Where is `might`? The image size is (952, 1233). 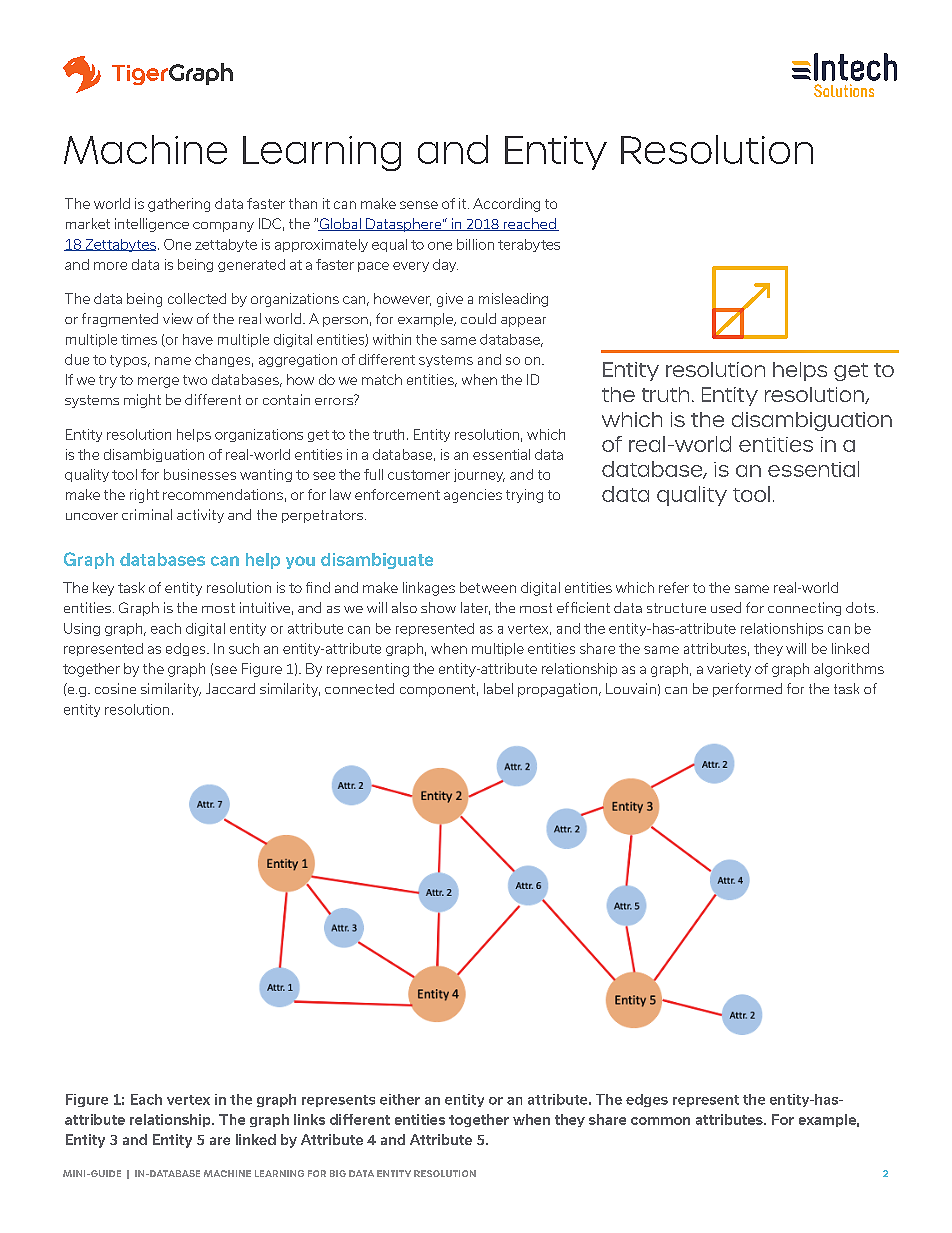 might is located at coordinates (142, 401).
